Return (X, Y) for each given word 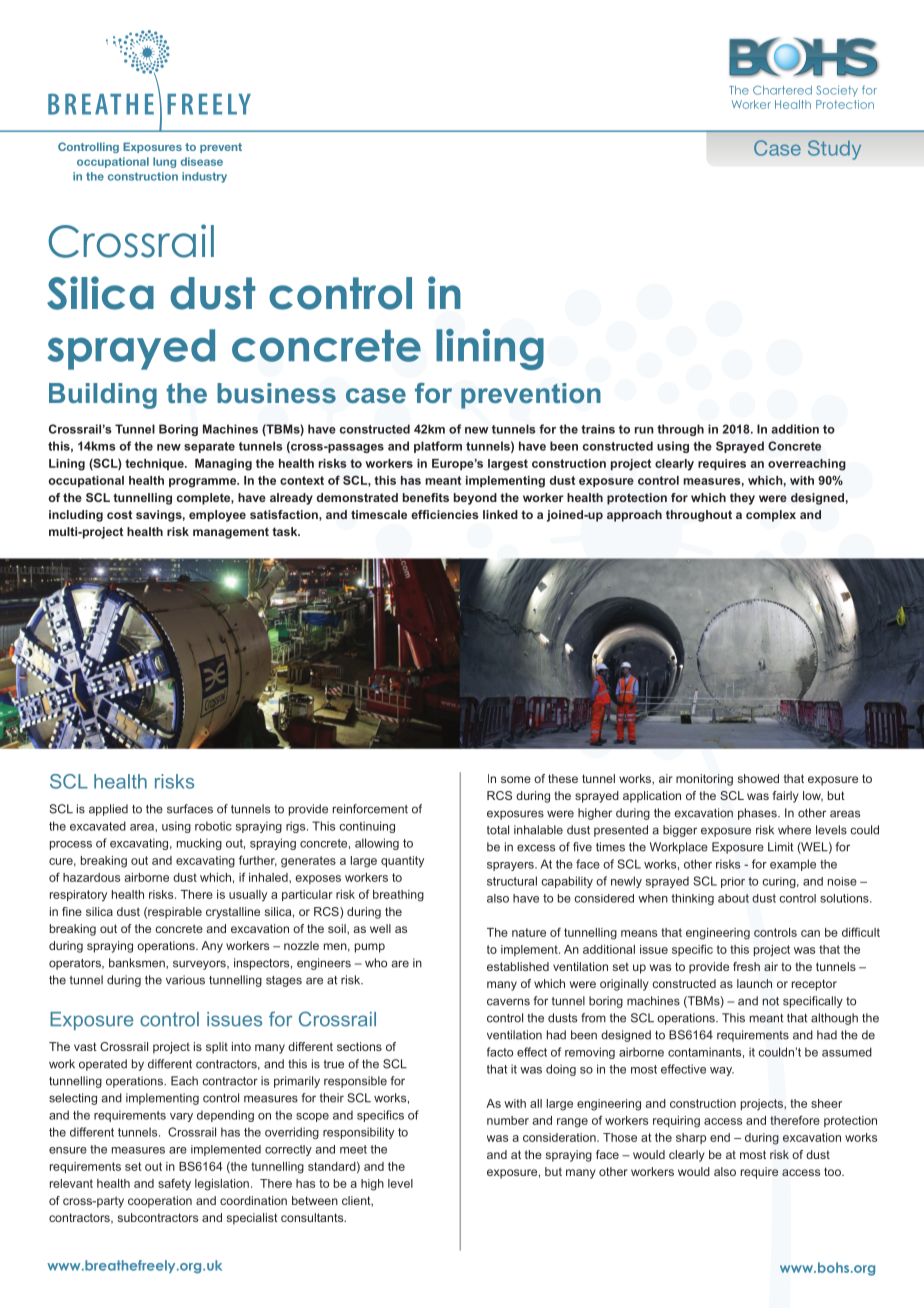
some (516, 779)
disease (202, 161)
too (833, 1171)
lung (164, 162)
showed (758, 778)
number (508, 1120)
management (231, 533)
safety (174, 1184)
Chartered (782, 90)
